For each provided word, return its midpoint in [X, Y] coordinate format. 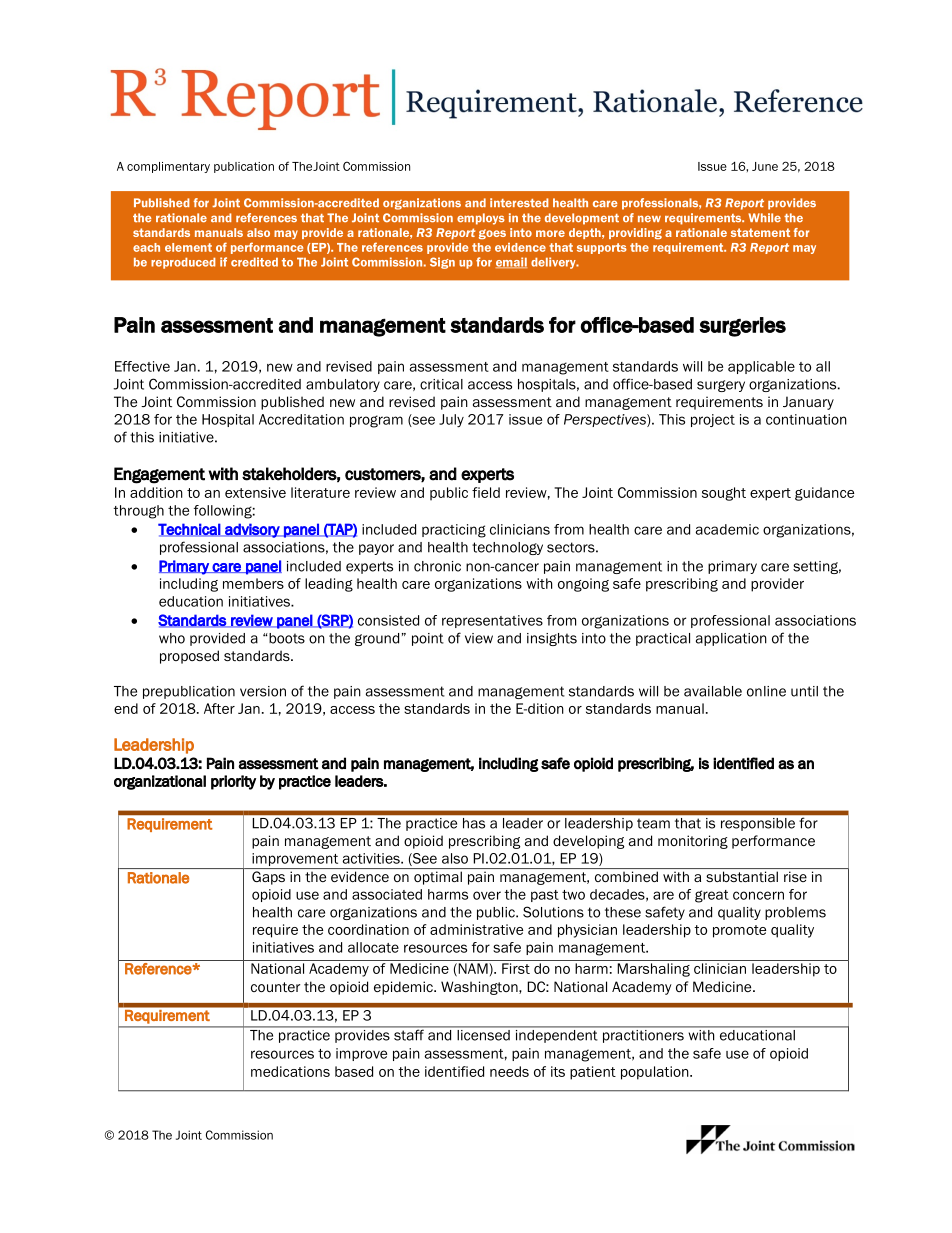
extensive [255, 492]
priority [233, 782]
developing [588, 842]
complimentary [168, 167]
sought [724, 494]
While [764, 218]
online [766, 691]
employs [481, 219]
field [486, 492]
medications [290, 1071]
